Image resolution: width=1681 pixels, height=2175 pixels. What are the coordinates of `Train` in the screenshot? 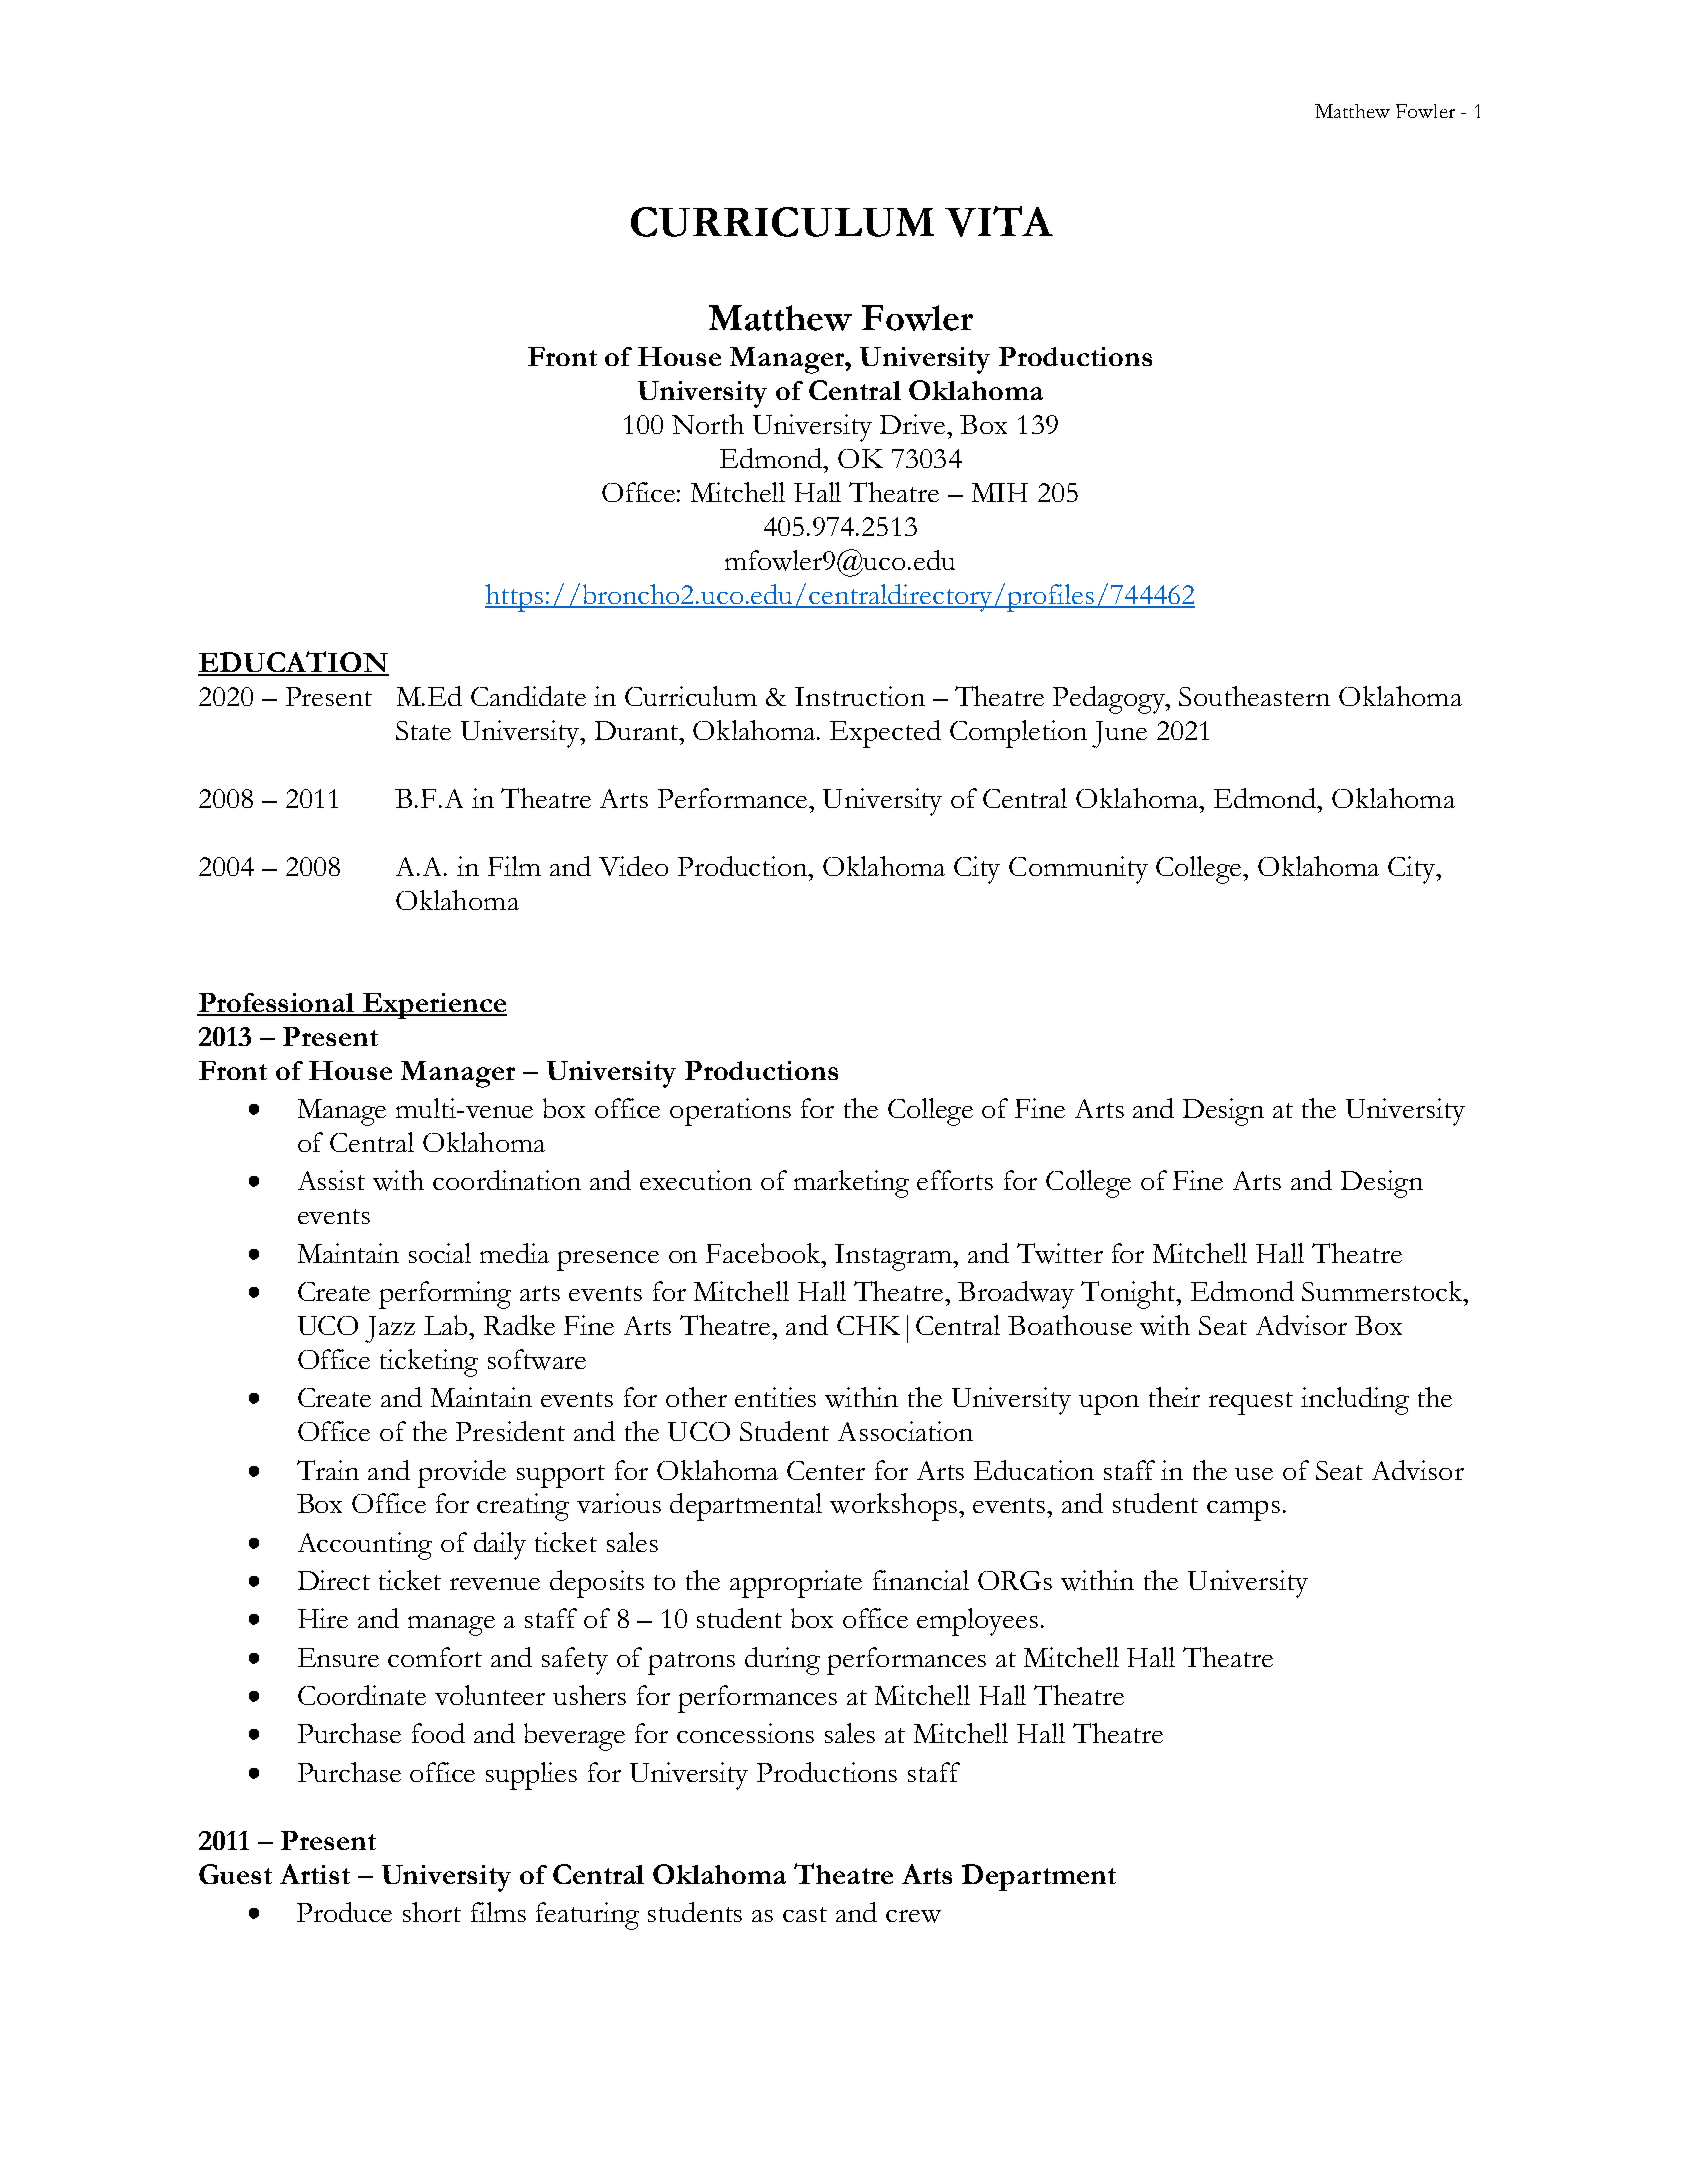 It's located at (328, 1470).
